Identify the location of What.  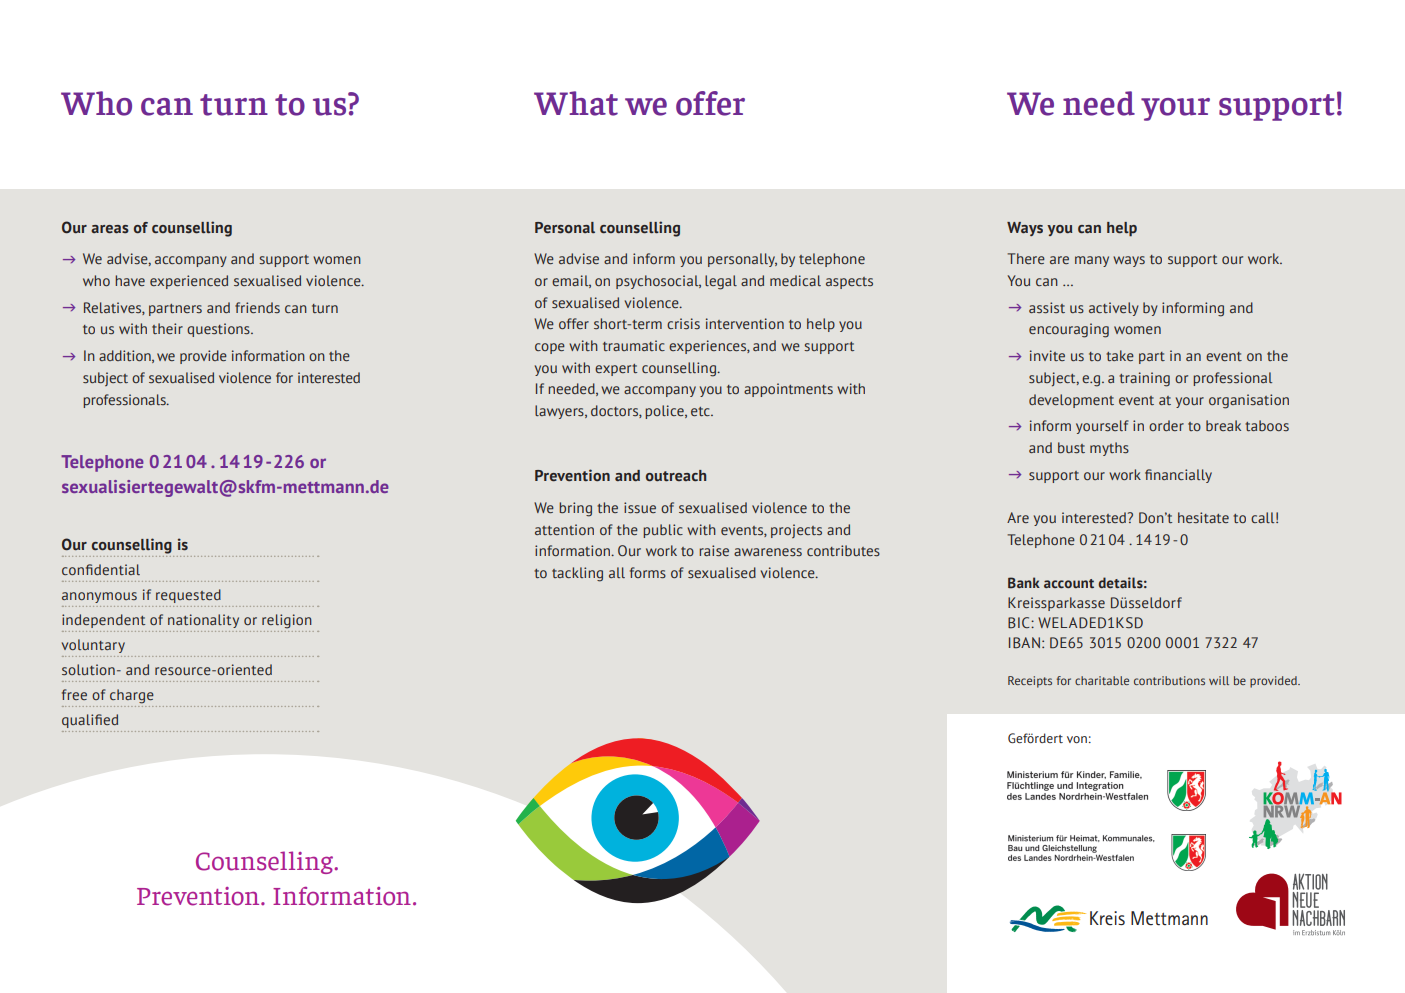
(576, 103).
